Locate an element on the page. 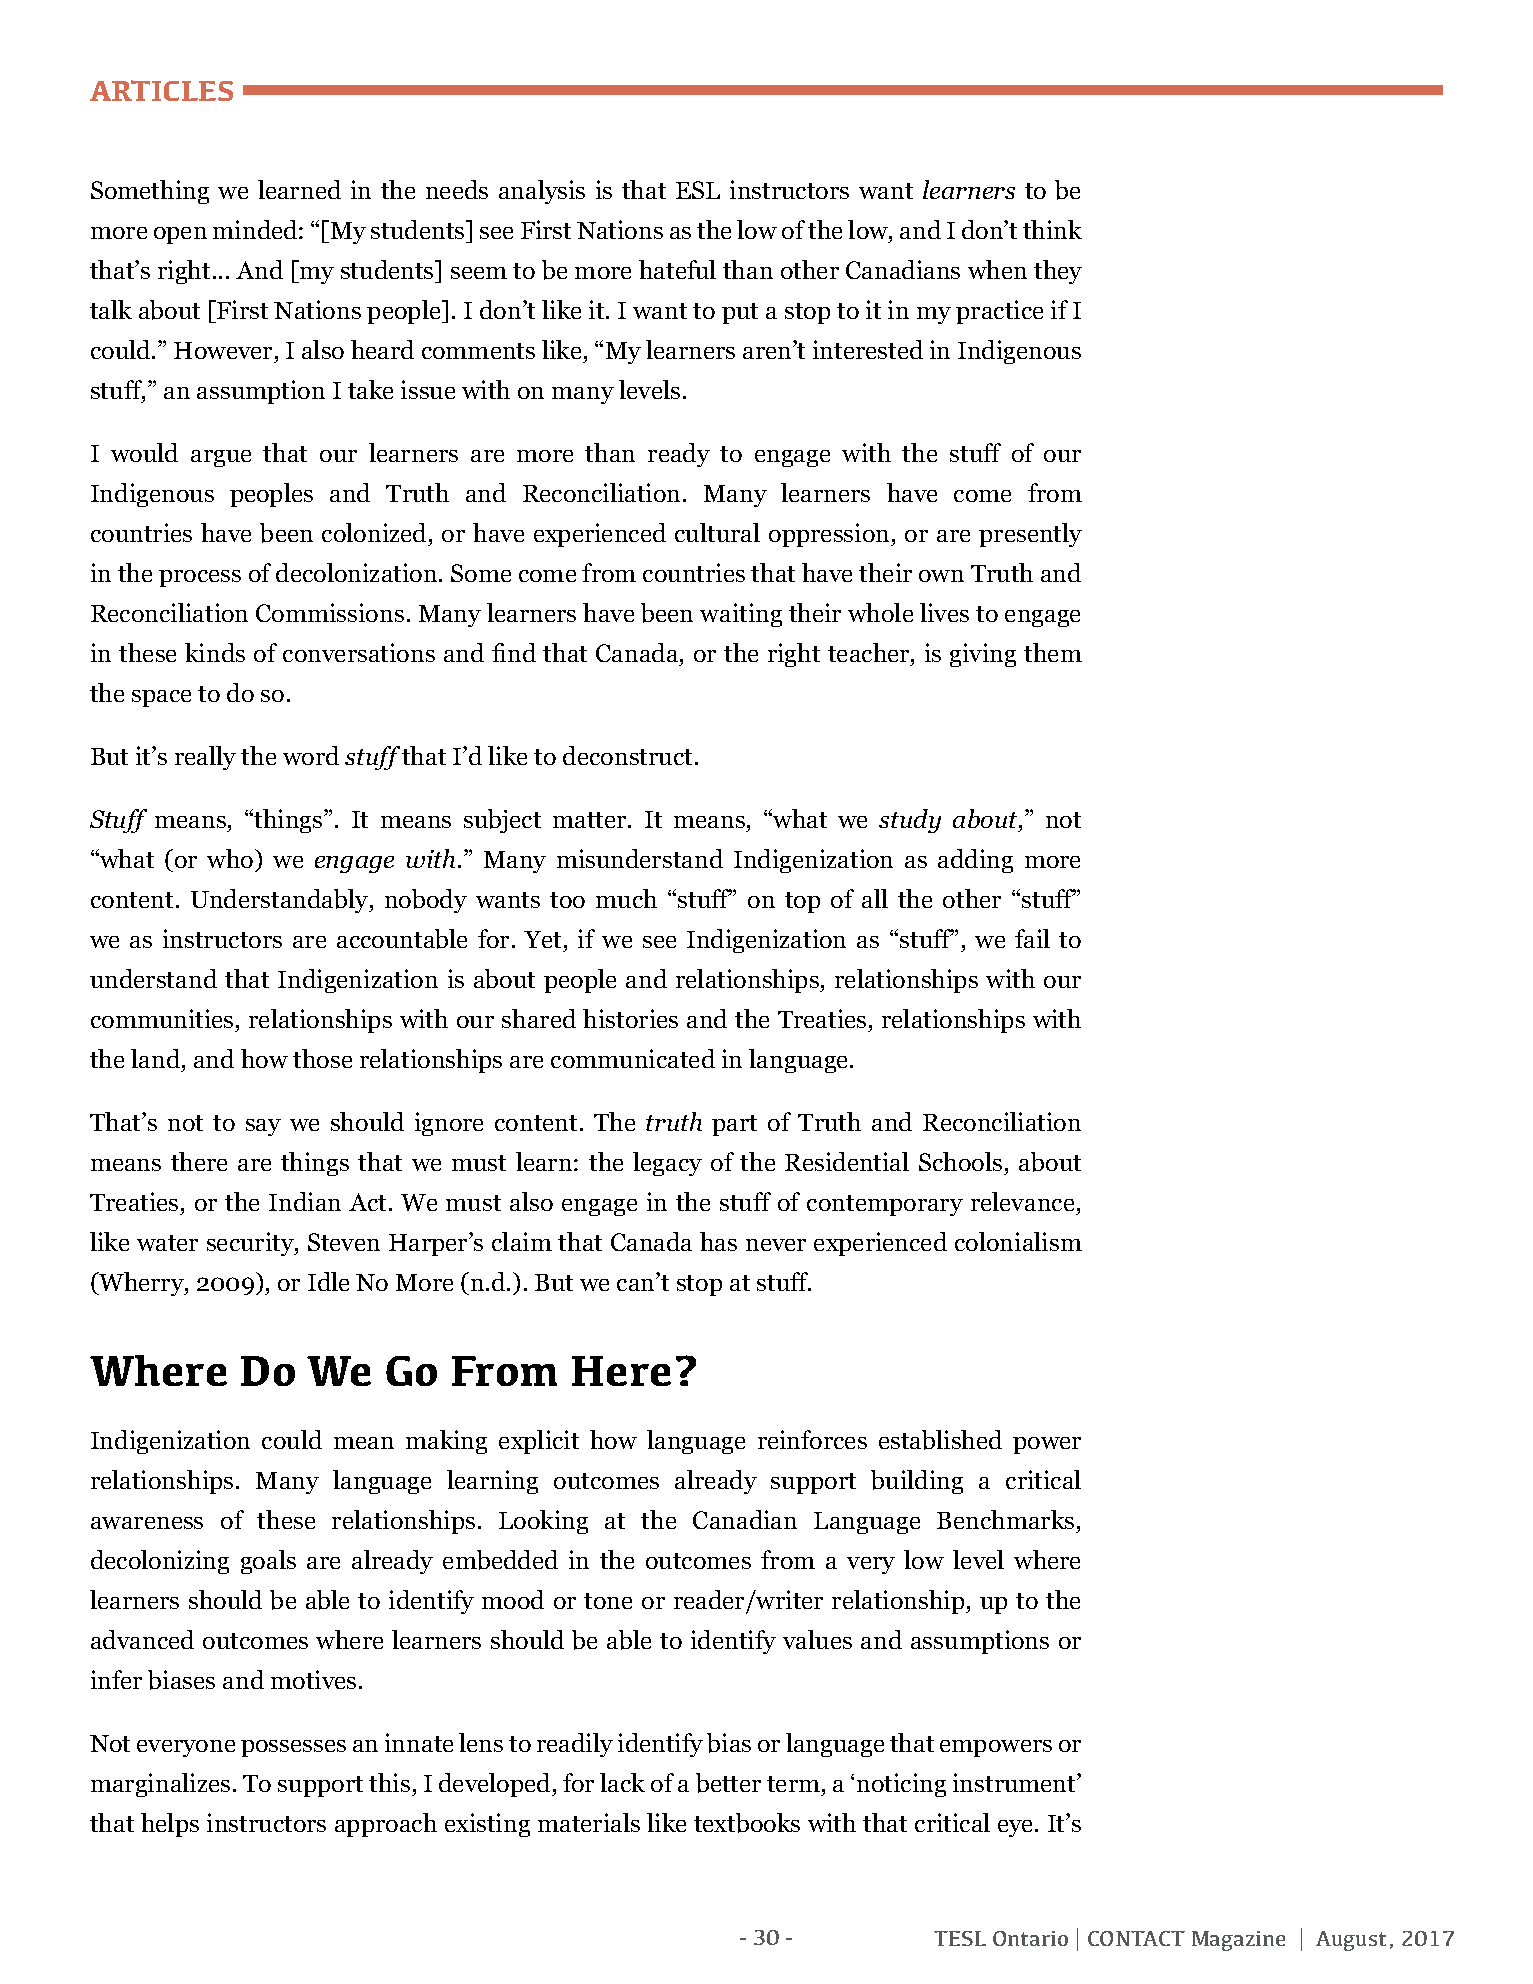  word is located at coordinates (311, 755).
